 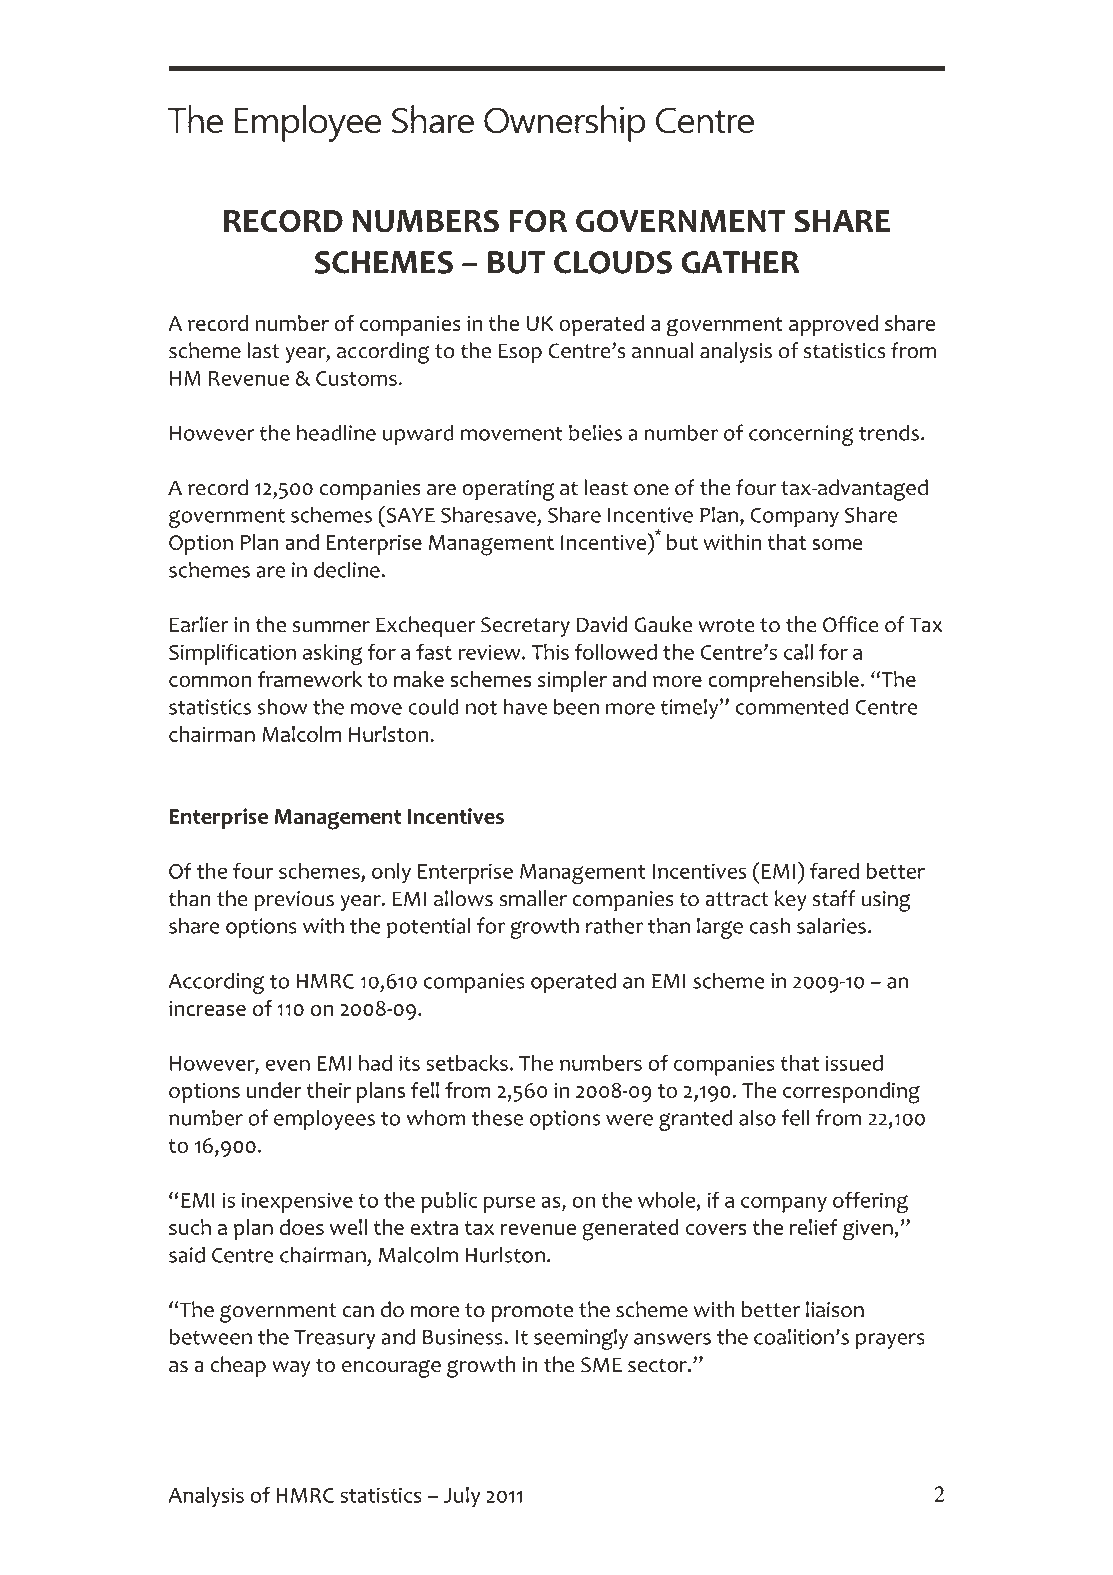 What do you see at coordinates (831, 925) in the document?
I see `salaries` at bounding box center [831, 925].
